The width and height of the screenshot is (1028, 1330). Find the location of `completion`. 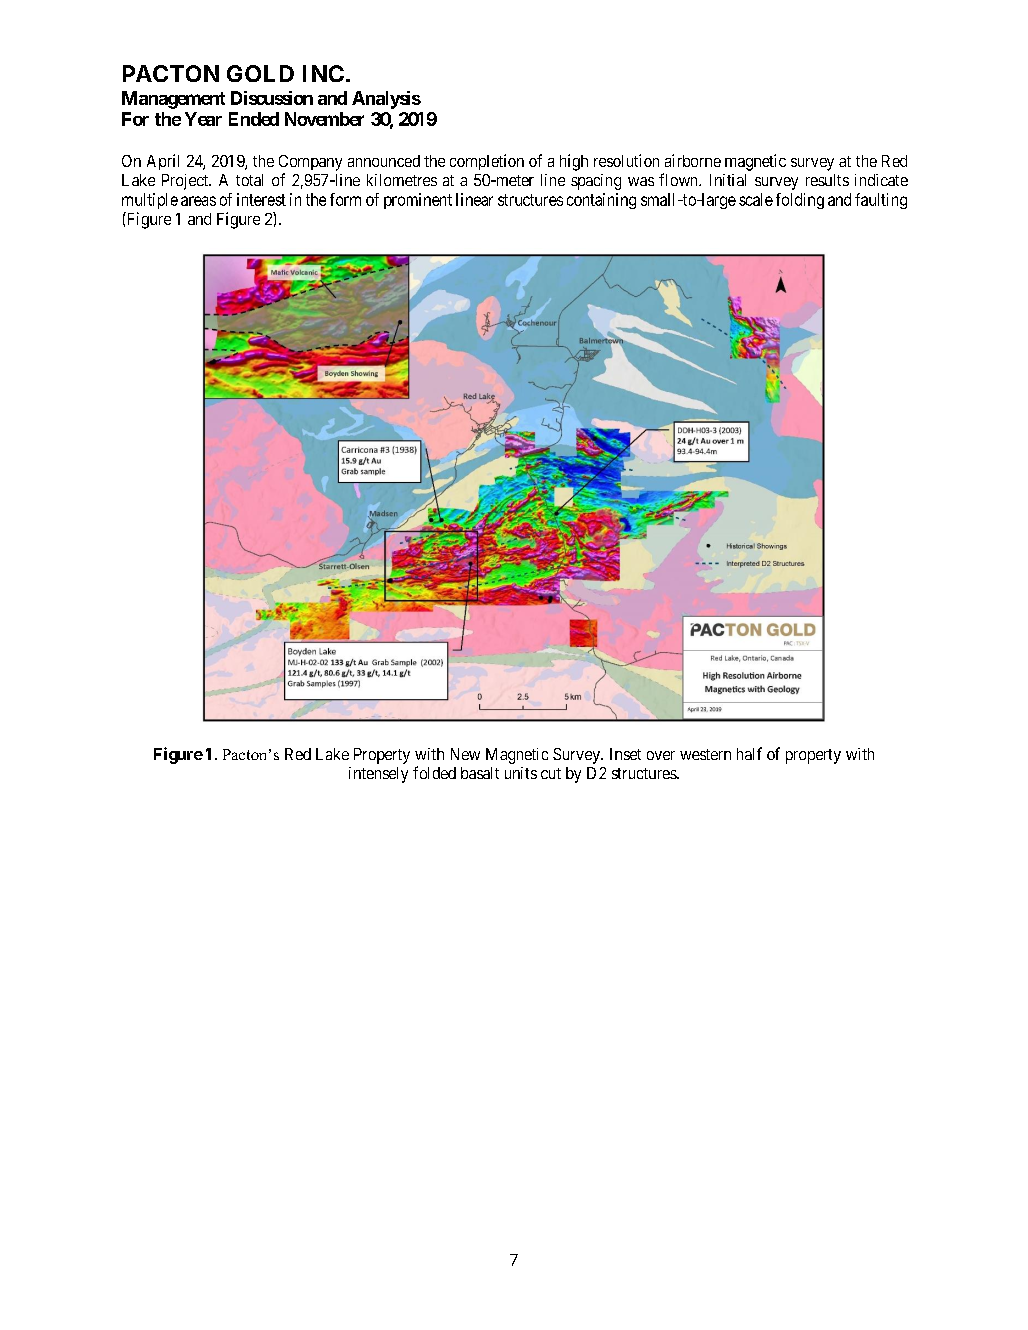

completion is located at coordinates (487, 162).
